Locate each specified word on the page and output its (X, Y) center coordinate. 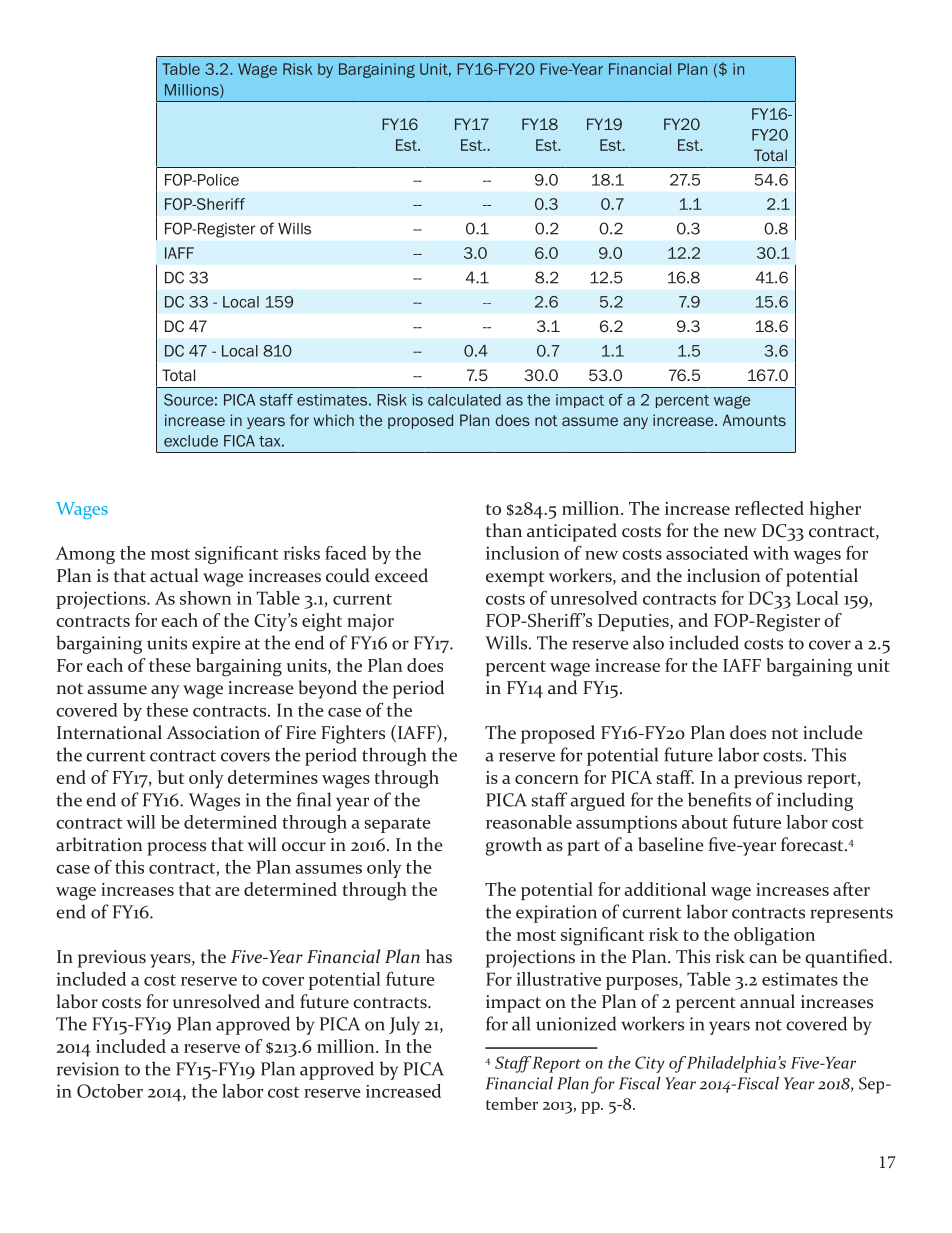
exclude (191, 441)
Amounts (754, 420)
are (227, 891)
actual (174, 575)
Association (213, 733)
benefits (719, 799)
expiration (556, 914)
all (521, 1023)
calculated (464, 400)
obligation (774, 936)
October (110, 1091)
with (771, 553)
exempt (515, 579)
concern (547, 779)
